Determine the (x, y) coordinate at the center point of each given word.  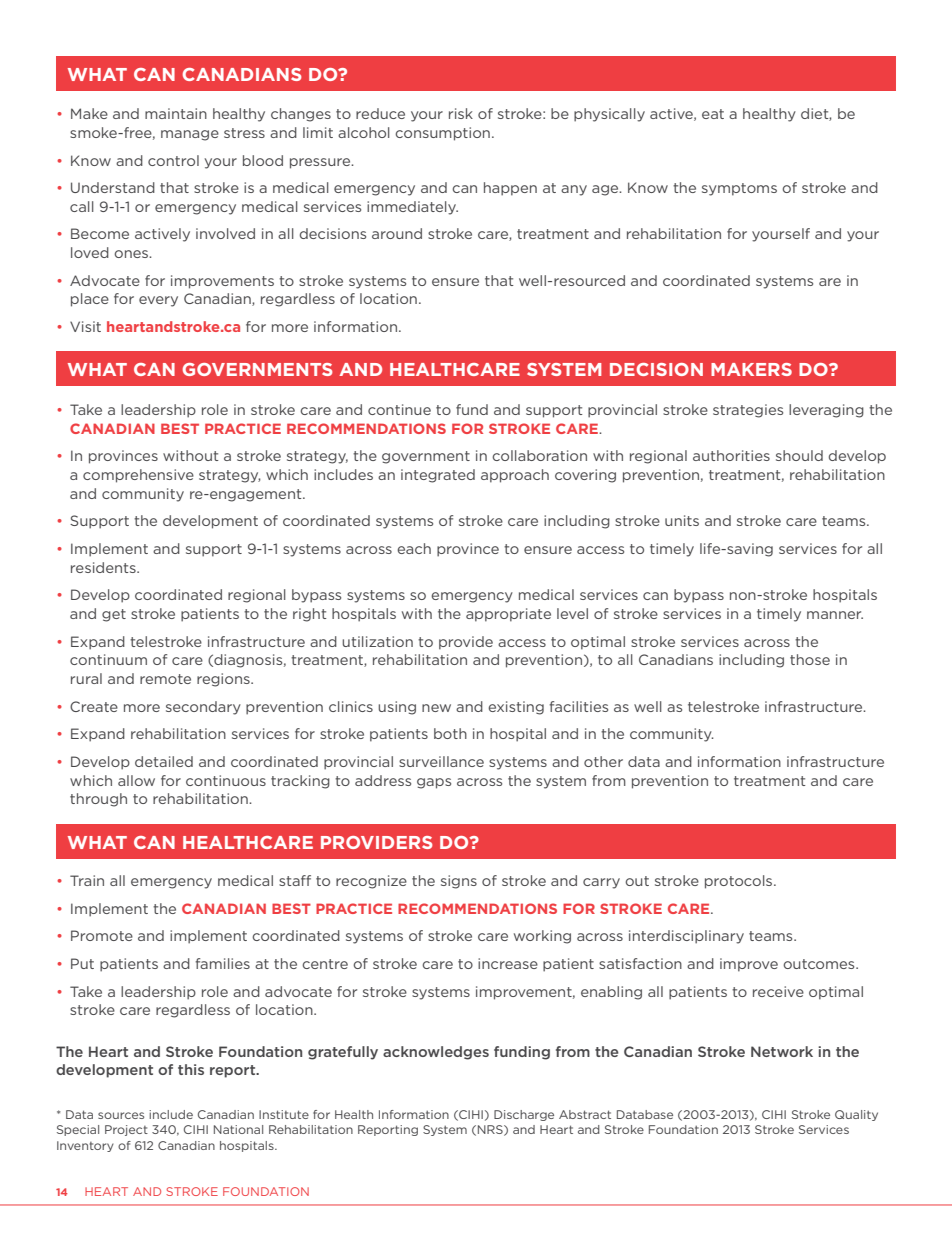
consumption (442, 134)
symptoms (739, 189)
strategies (748, 411)
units (682, 520)
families (223, 963)
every (158, 301)
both (450, 733)
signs (459, 882)
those (810, 659)
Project (126, 1130)
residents (104, 567)
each (414, 548)
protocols (740, 882)
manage (190, 135)
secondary (203, 708)
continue (399, 409)
